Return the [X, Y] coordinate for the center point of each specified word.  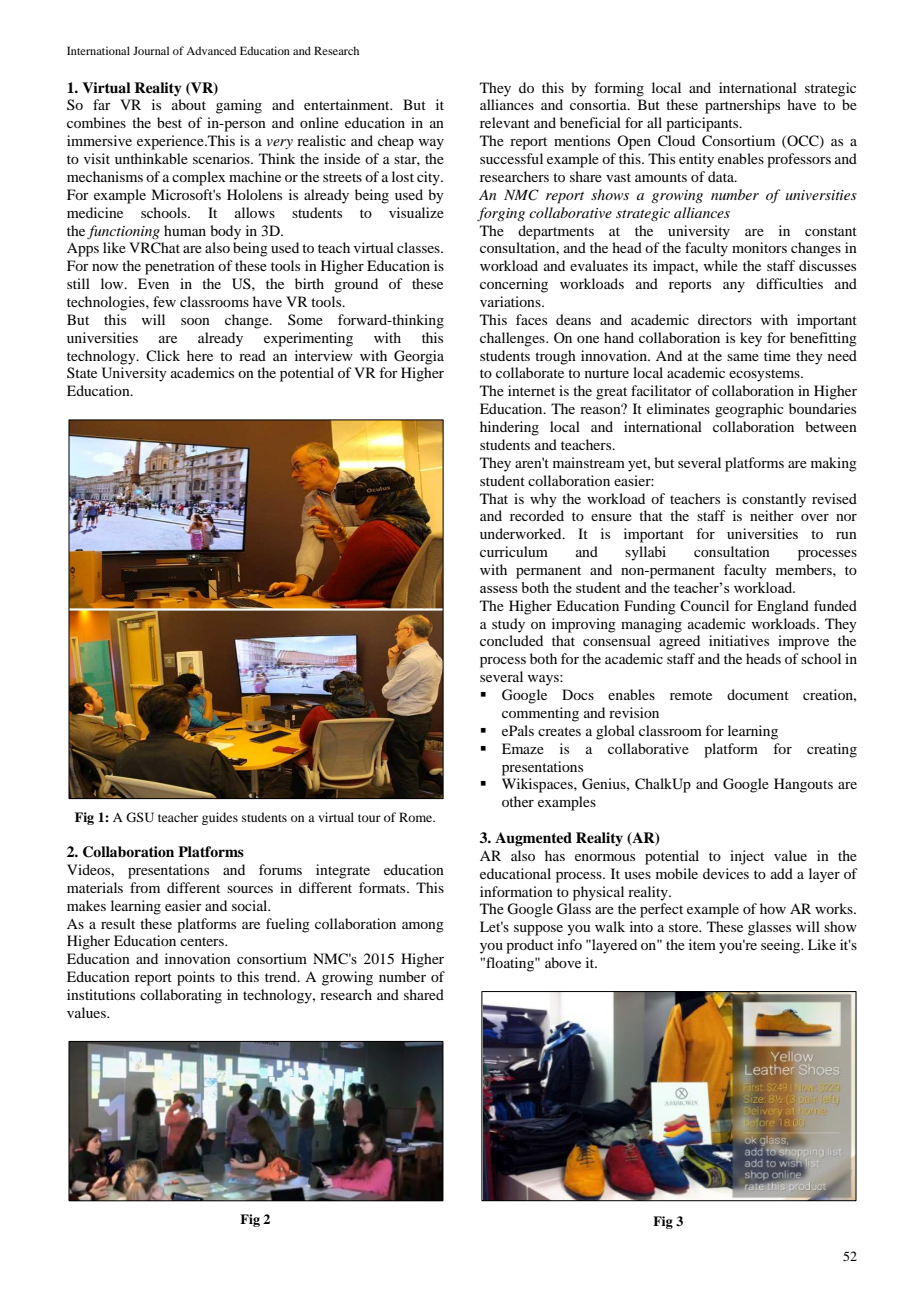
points [196, 978]
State [82, 372]
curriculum [514, 551]
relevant [505, 122]
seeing [782, 946]
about [189, 104]
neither [772, 515]
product [530, 946]
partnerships [742, 106]
